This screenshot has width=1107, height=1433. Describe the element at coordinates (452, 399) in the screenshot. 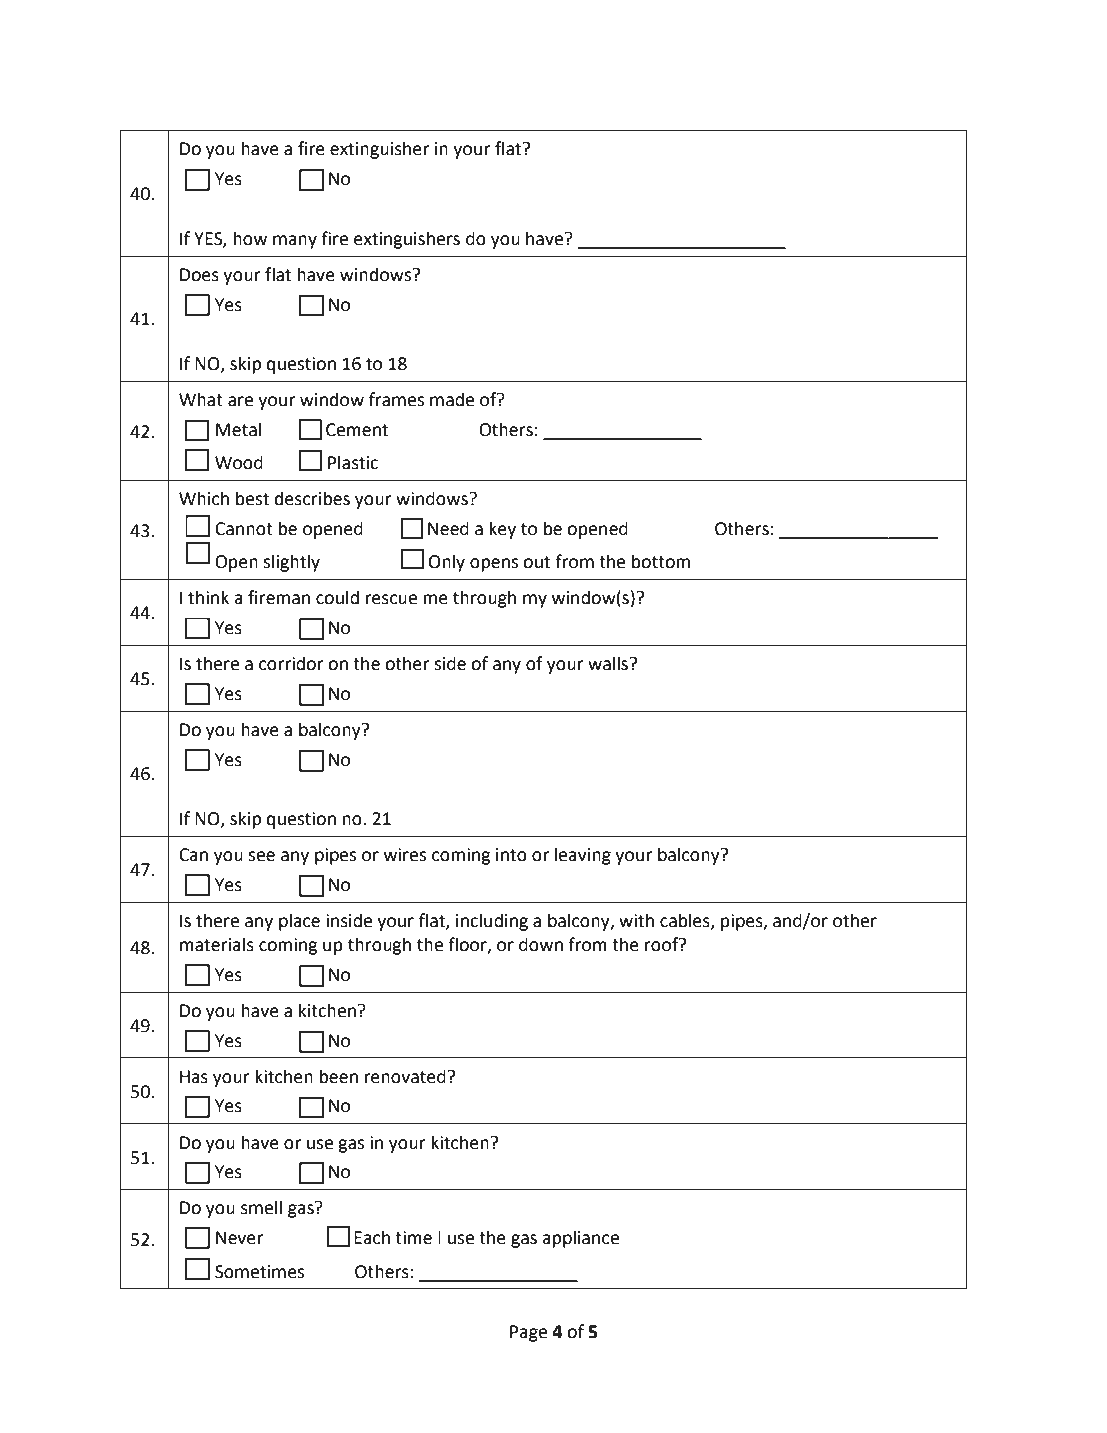

I see `made` at that location.
